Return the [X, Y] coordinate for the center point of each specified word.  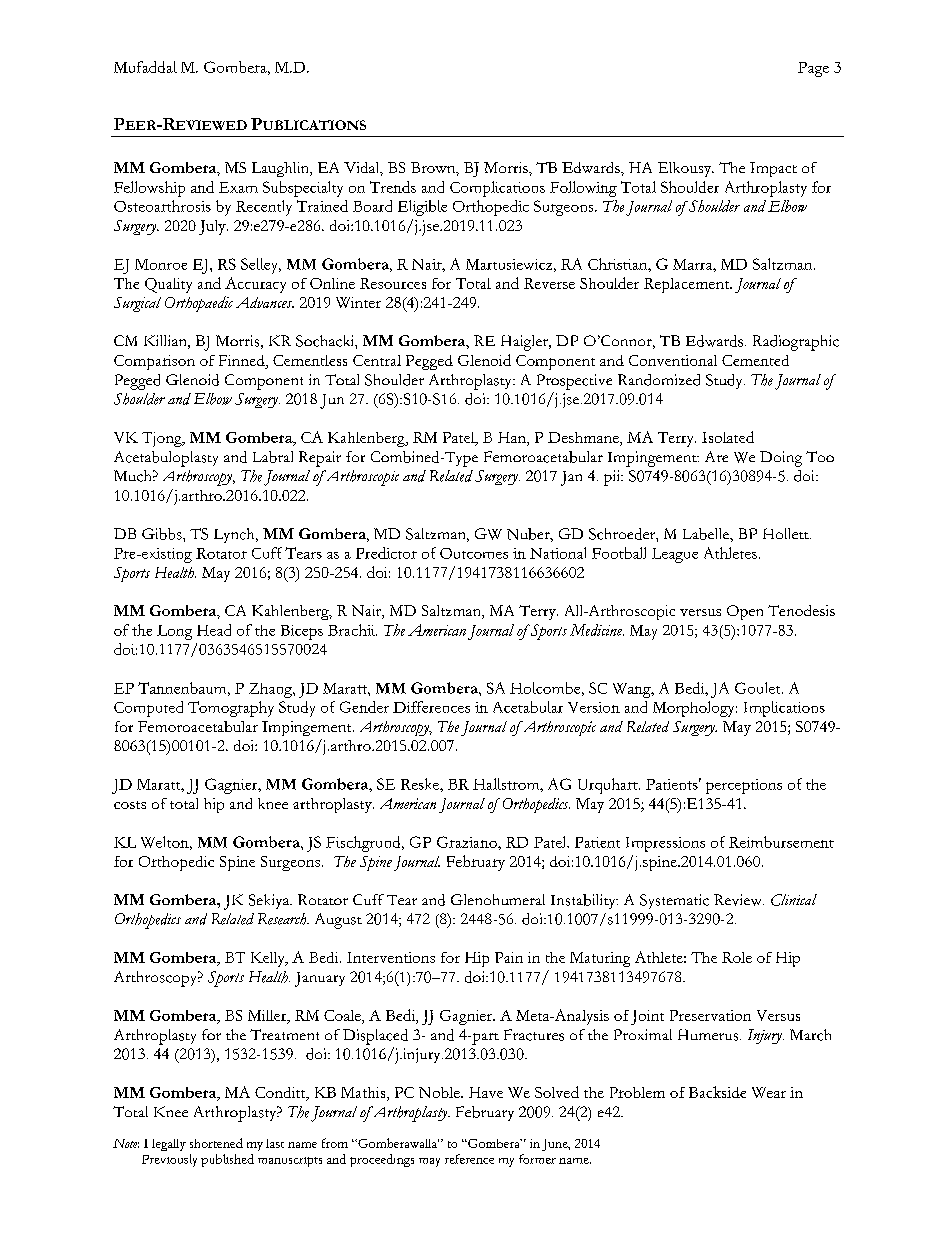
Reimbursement [781, 842]
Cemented [755, 360]
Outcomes [474, 553]
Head [214, 630]
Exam [238, 187]
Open [745, 612]
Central [377, 360]
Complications [497, 189]
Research [283, 919]
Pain [509, 957]
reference [469, 1159]
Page [813, 69]
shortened [216, 1143]
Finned [243, 362]
